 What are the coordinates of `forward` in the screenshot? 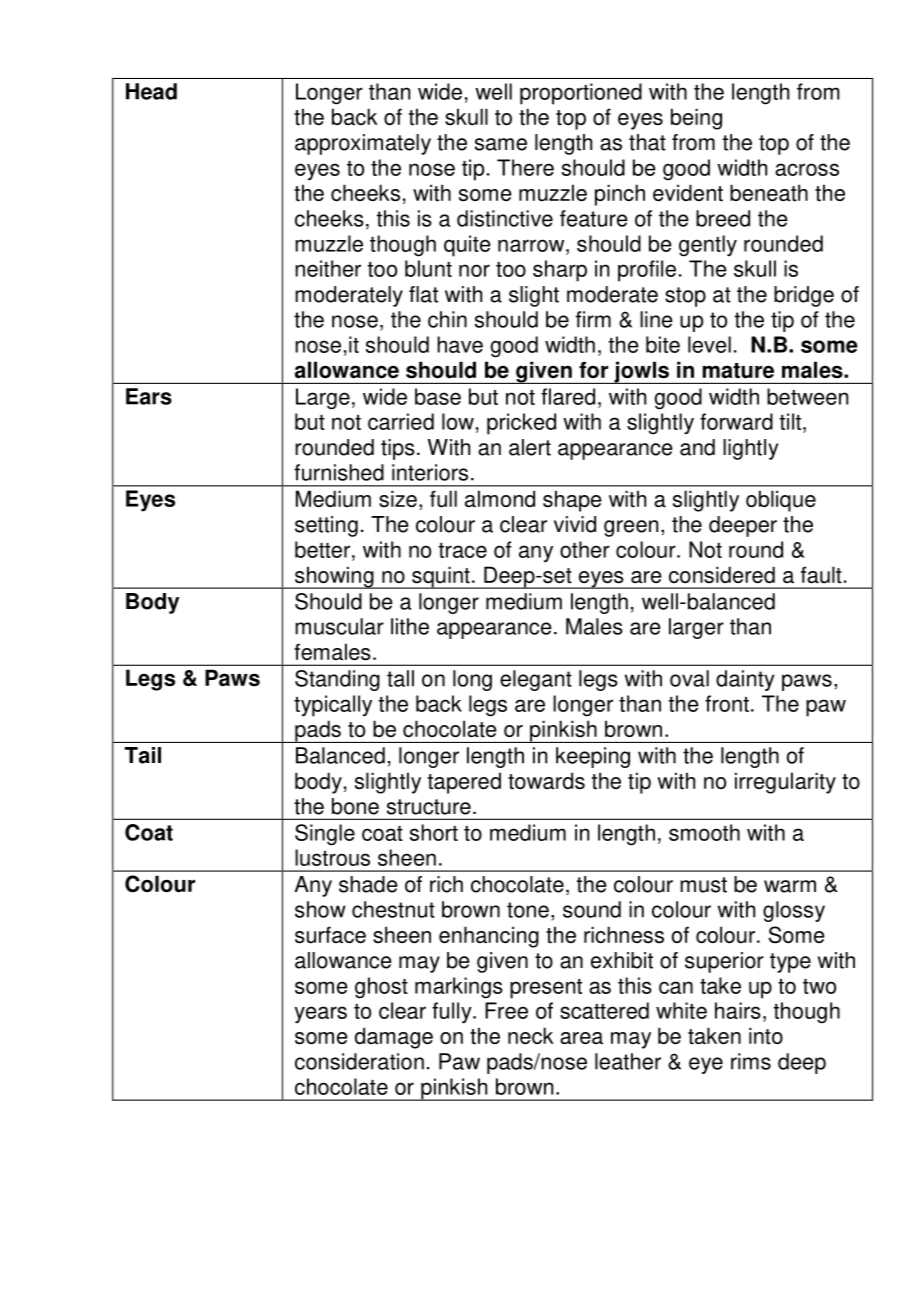 It's located at (736, 421).
